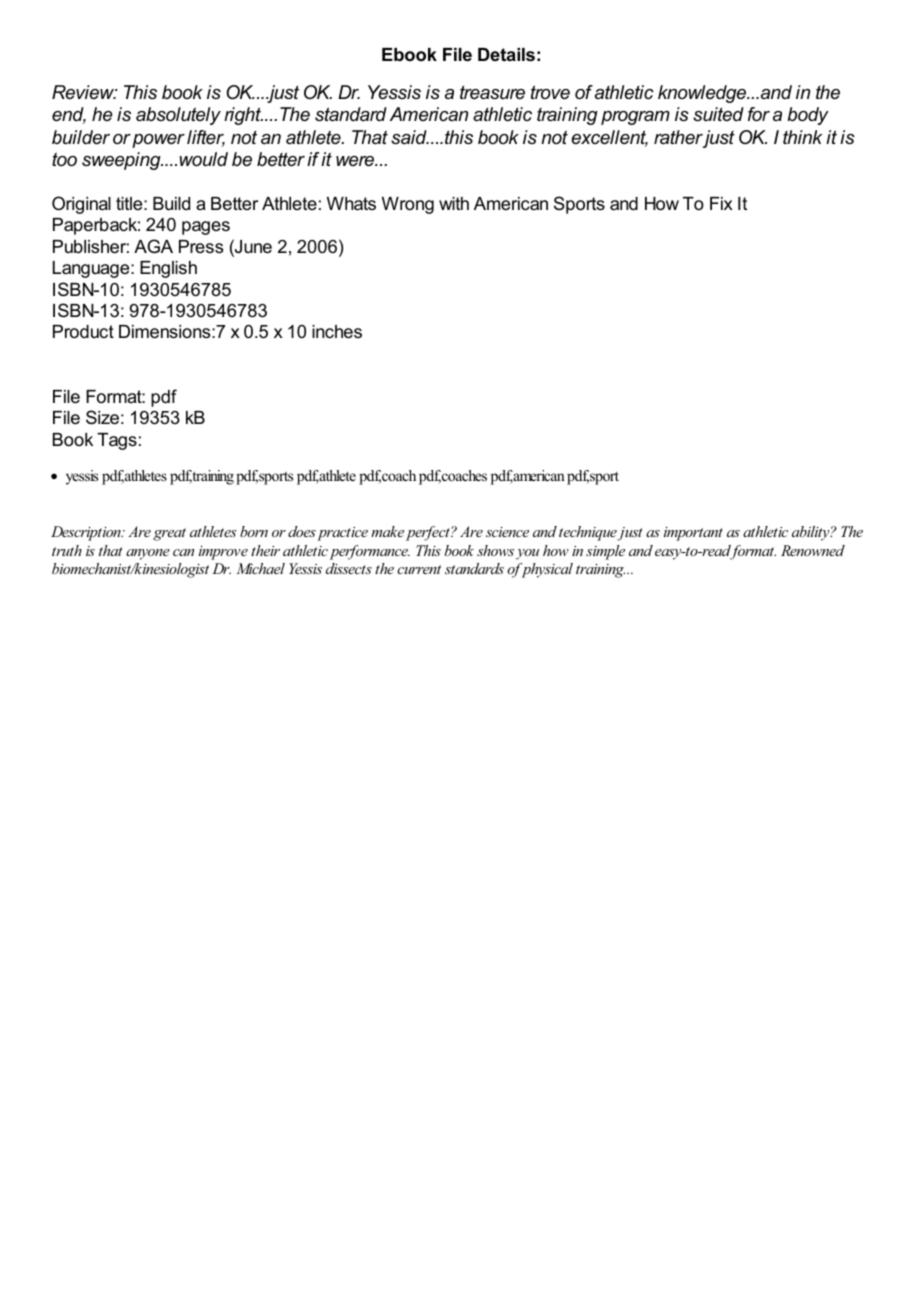  I want to click on great, so click(169, 534).
